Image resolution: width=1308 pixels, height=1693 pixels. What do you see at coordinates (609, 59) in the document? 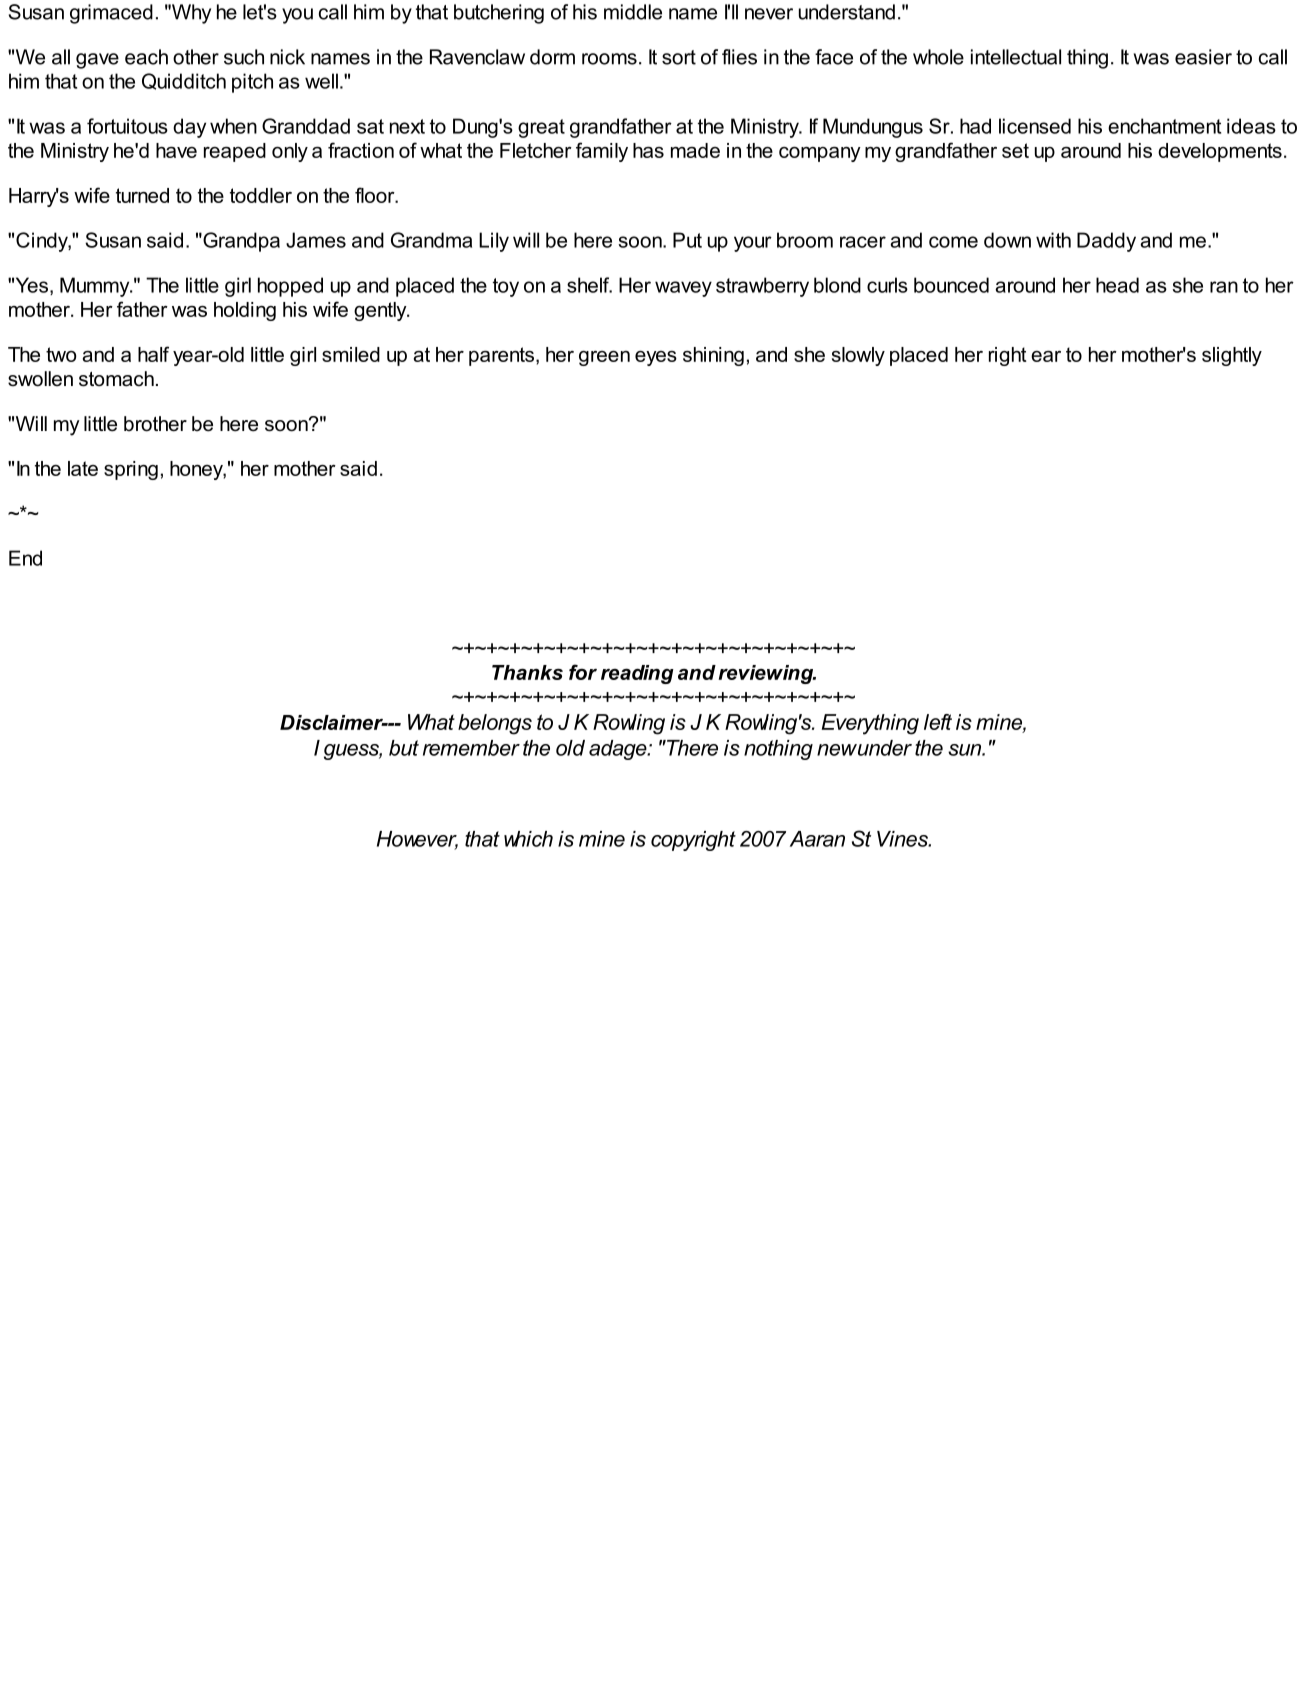
I see `rooms` at bounding box center [609, 59].
